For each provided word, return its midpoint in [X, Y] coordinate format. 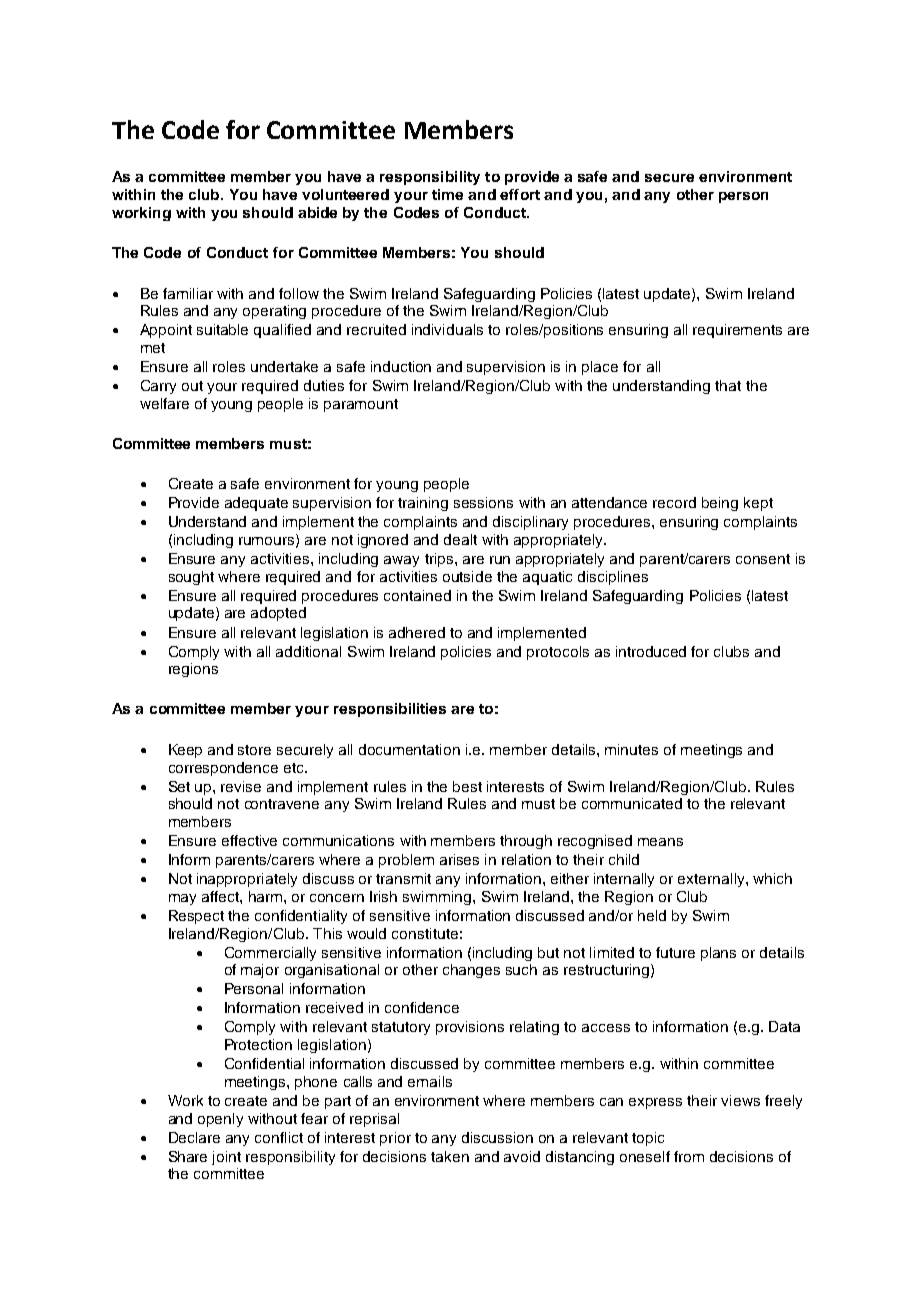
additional [308, 651]
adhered [417, 632]
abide [317, 212]
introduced [651, 651]
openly [220, 1120]
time [447, 194]
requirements [737, 331]
